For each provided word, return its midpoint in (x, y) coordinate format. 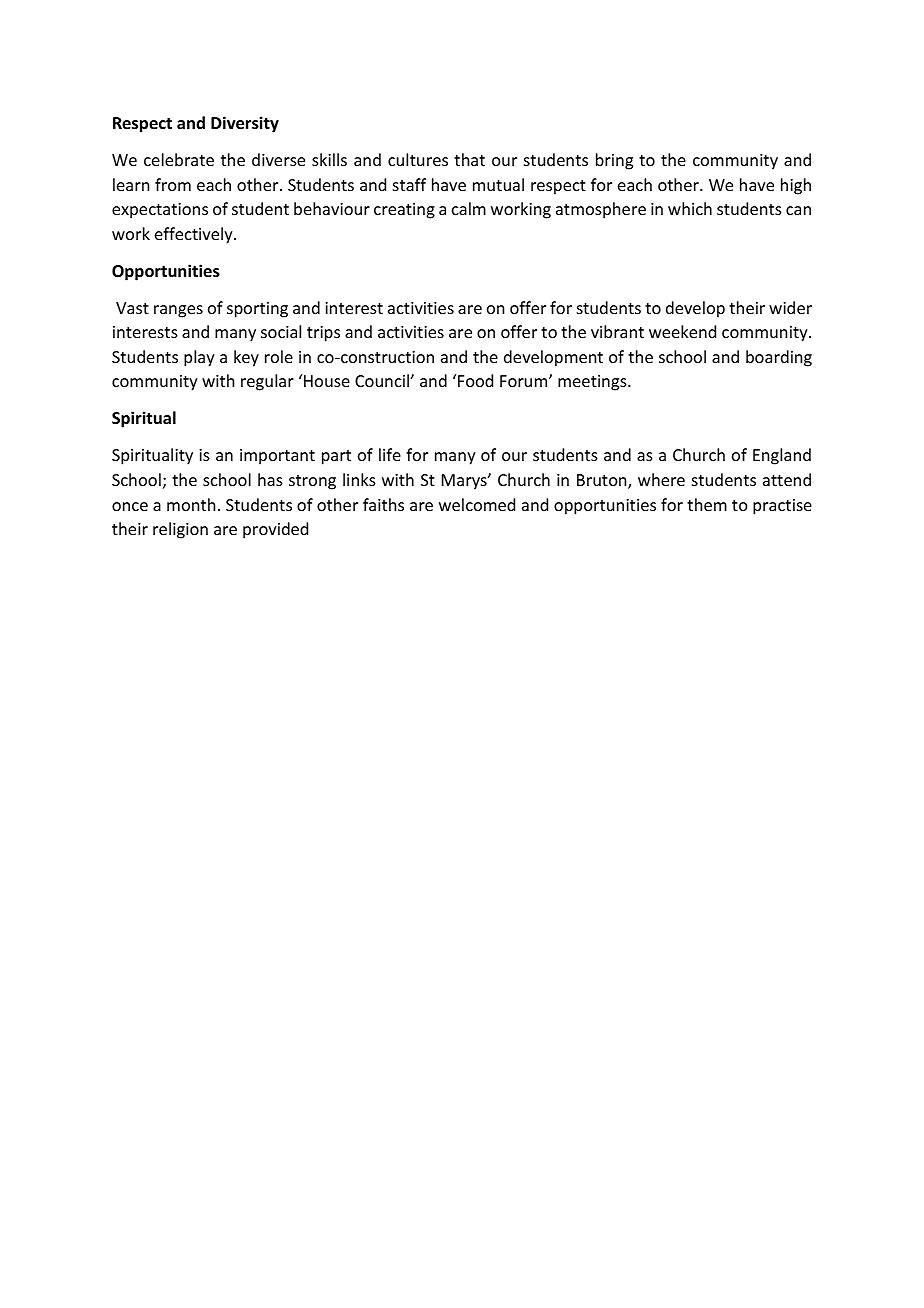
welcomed (477, 504)
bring (614, 161)
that (469, 159)
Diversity (245, 124)
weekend (682, 331)
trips (323, 334)
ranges (178, 311)
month (191, 504)
